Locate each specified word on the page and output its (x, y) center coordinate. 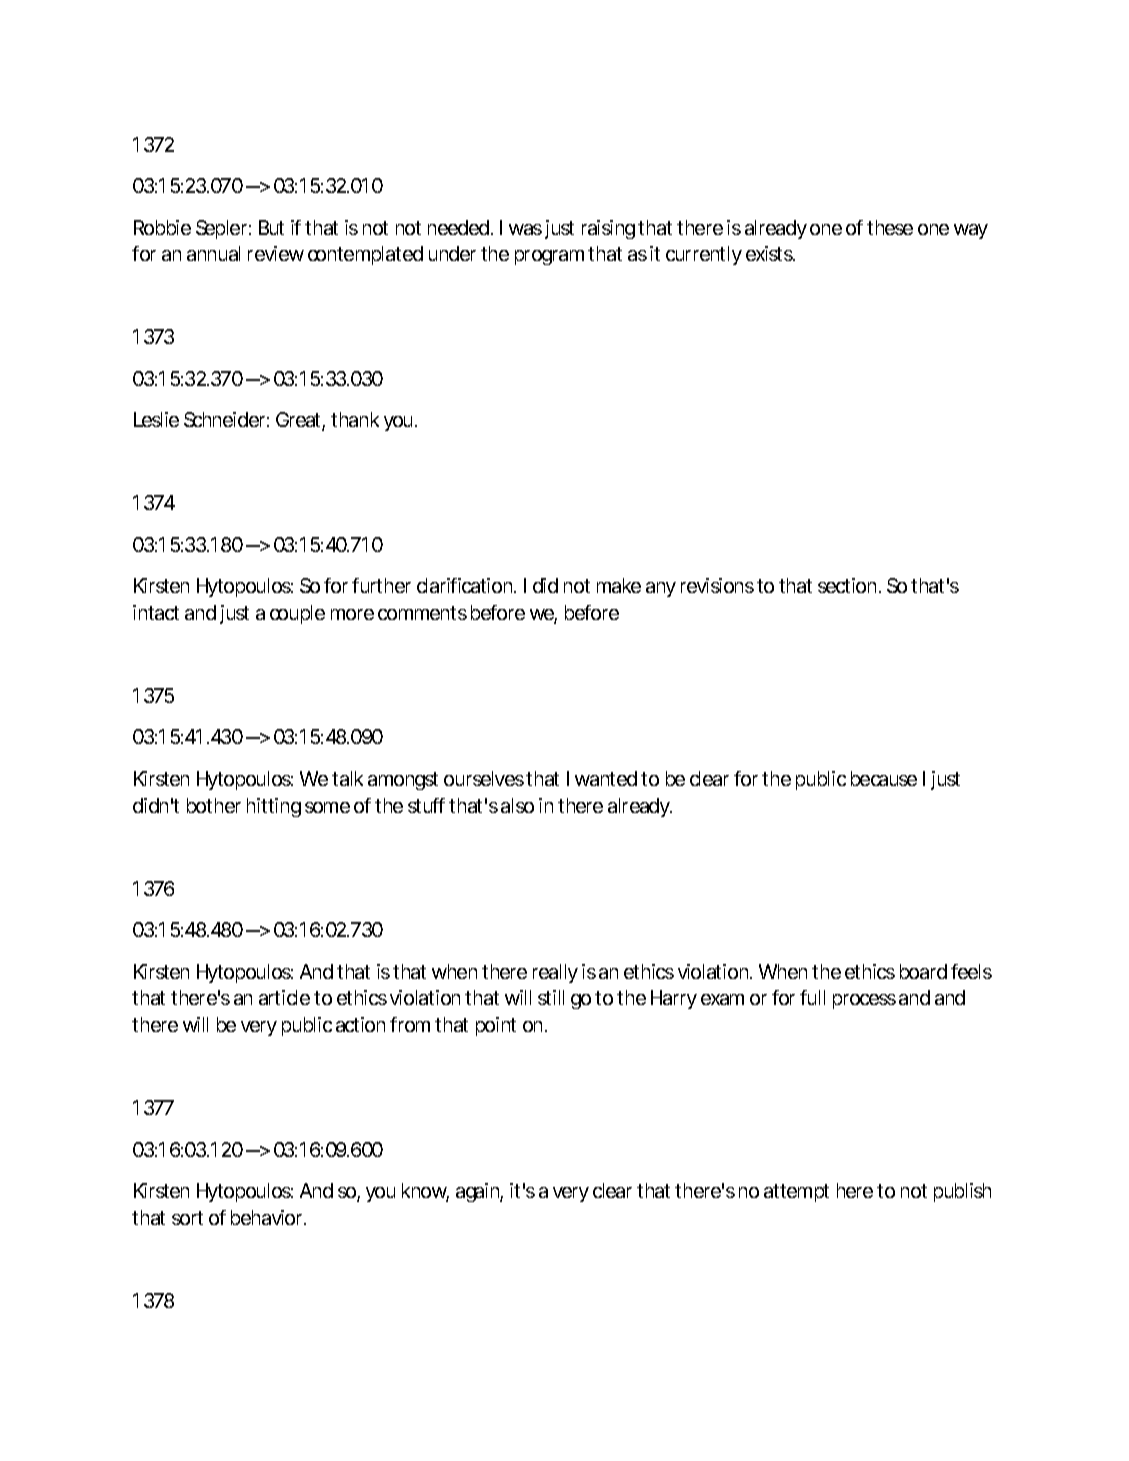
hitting (274, 807)
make (619, 585)
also (517, 805)
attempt (796, 1193)
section (847, 585)
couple (297, 614)
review (276, 253)
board (923, 971)
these (890, 227)
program (549, 257)
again (478, 1192)
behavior (268, 1217)
